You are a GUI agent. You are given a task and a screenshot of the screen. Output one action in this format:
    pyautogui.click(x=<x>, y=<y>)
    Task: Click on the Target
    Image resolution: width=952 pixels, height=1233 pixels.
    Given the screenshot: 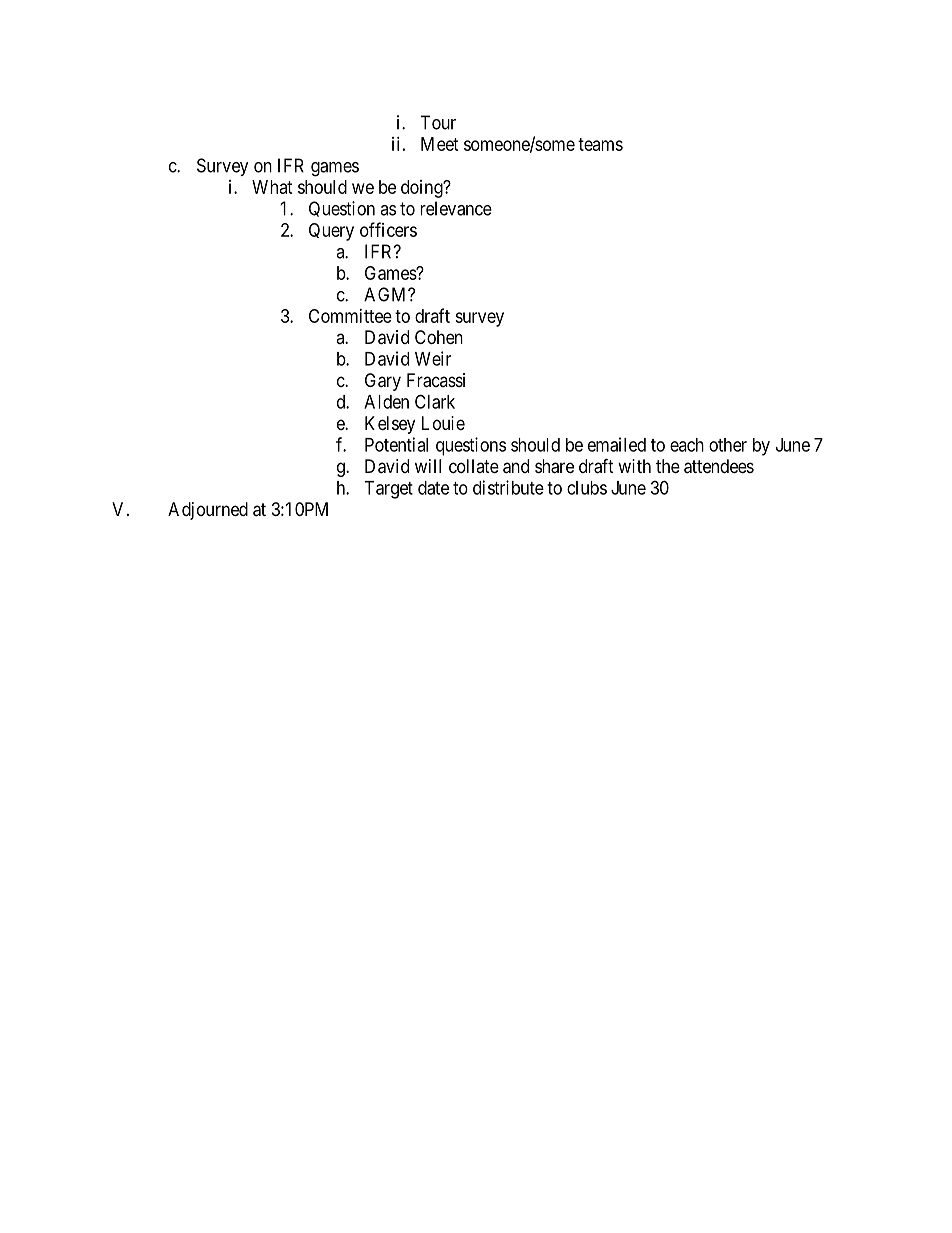 What is the action you would take?
    pyautogui.click(x=388, y=490)
